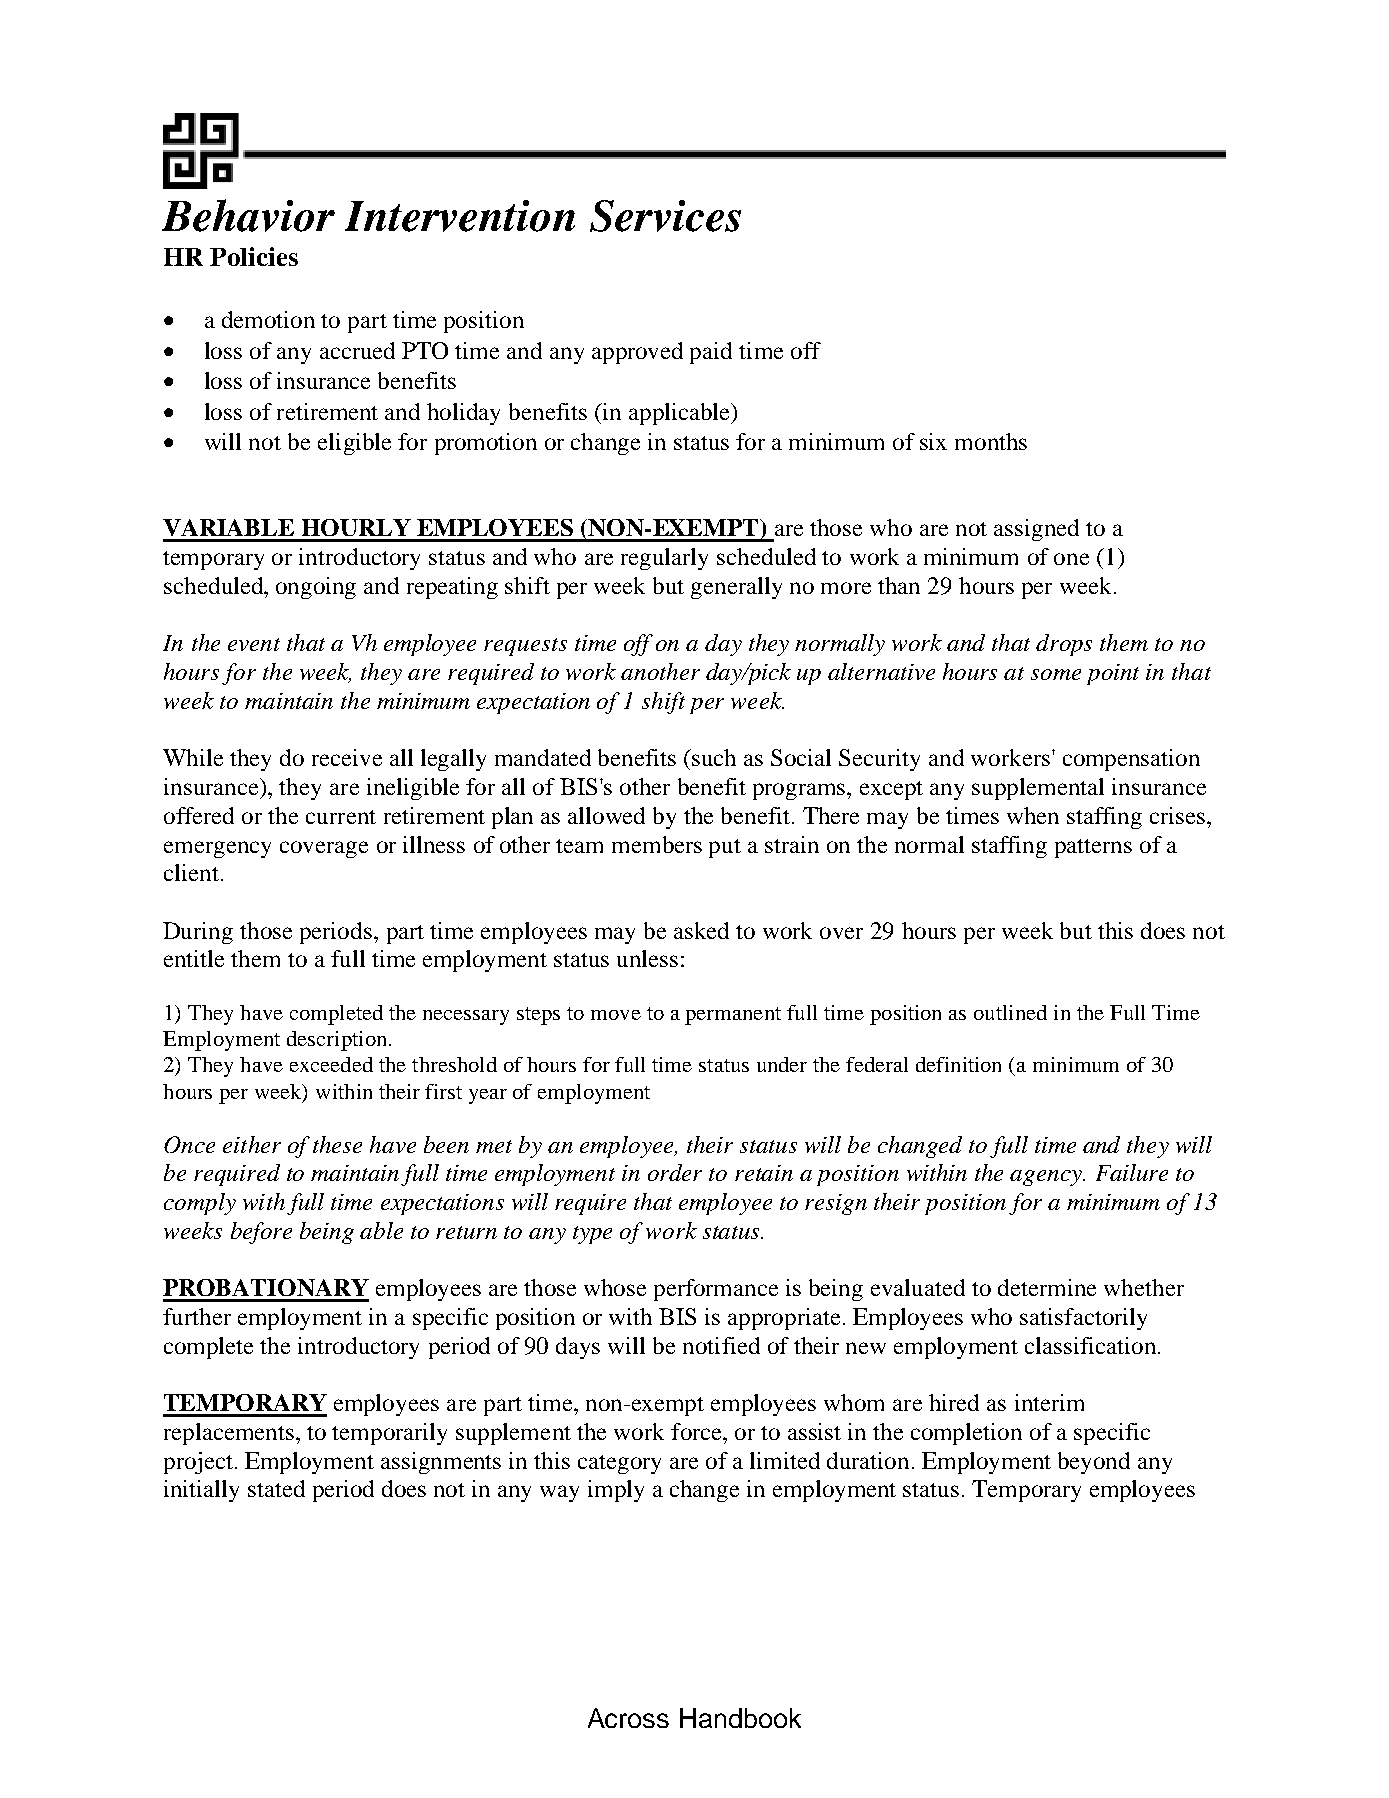 The height and width of the screenshot is (1798, 1389). What do you see at coordinates (665, 216) in the screenshot?
I see `Services` at bounding box center [665, 216].
